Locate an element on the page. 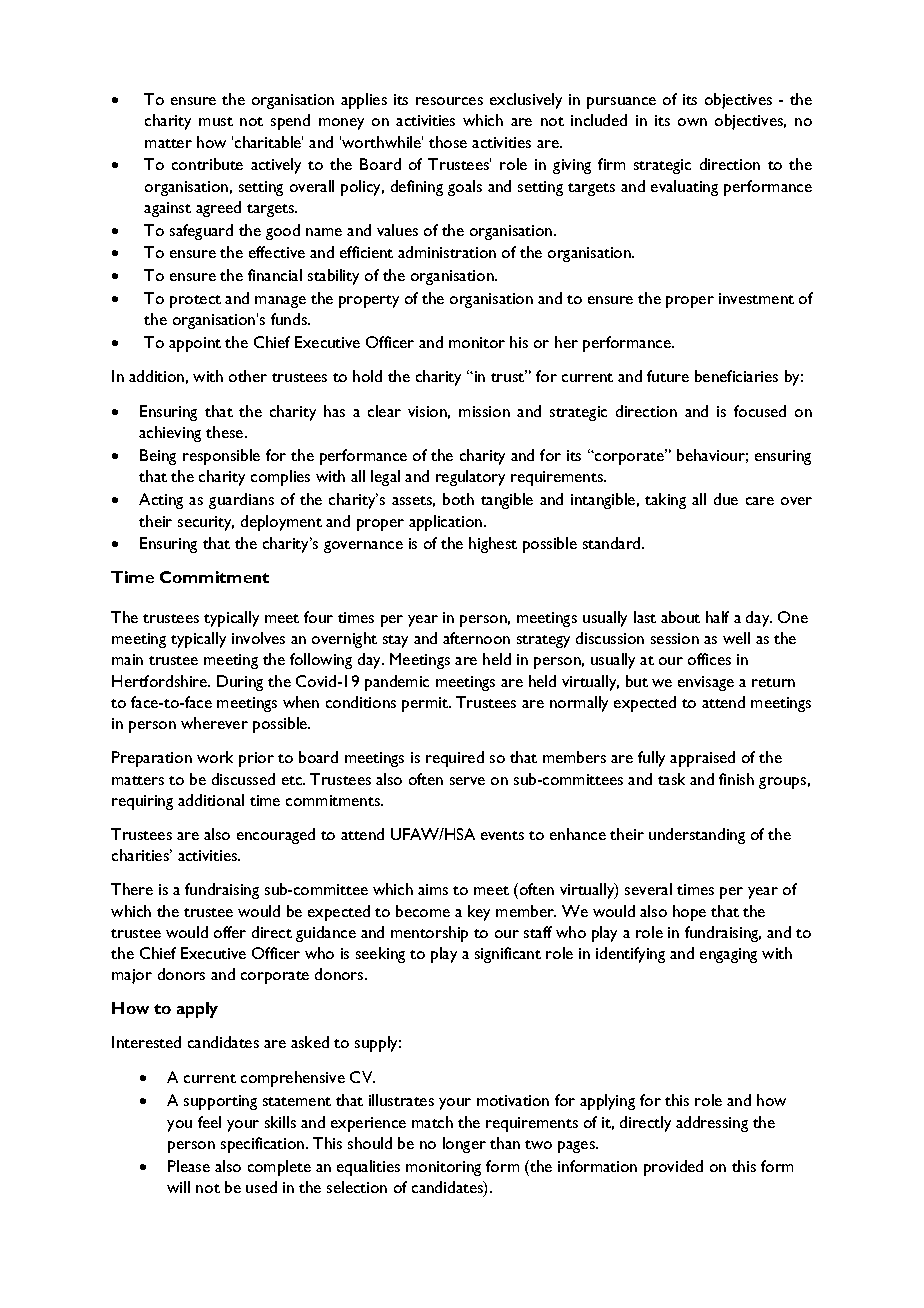  own is located at coordinates (692, 122).
